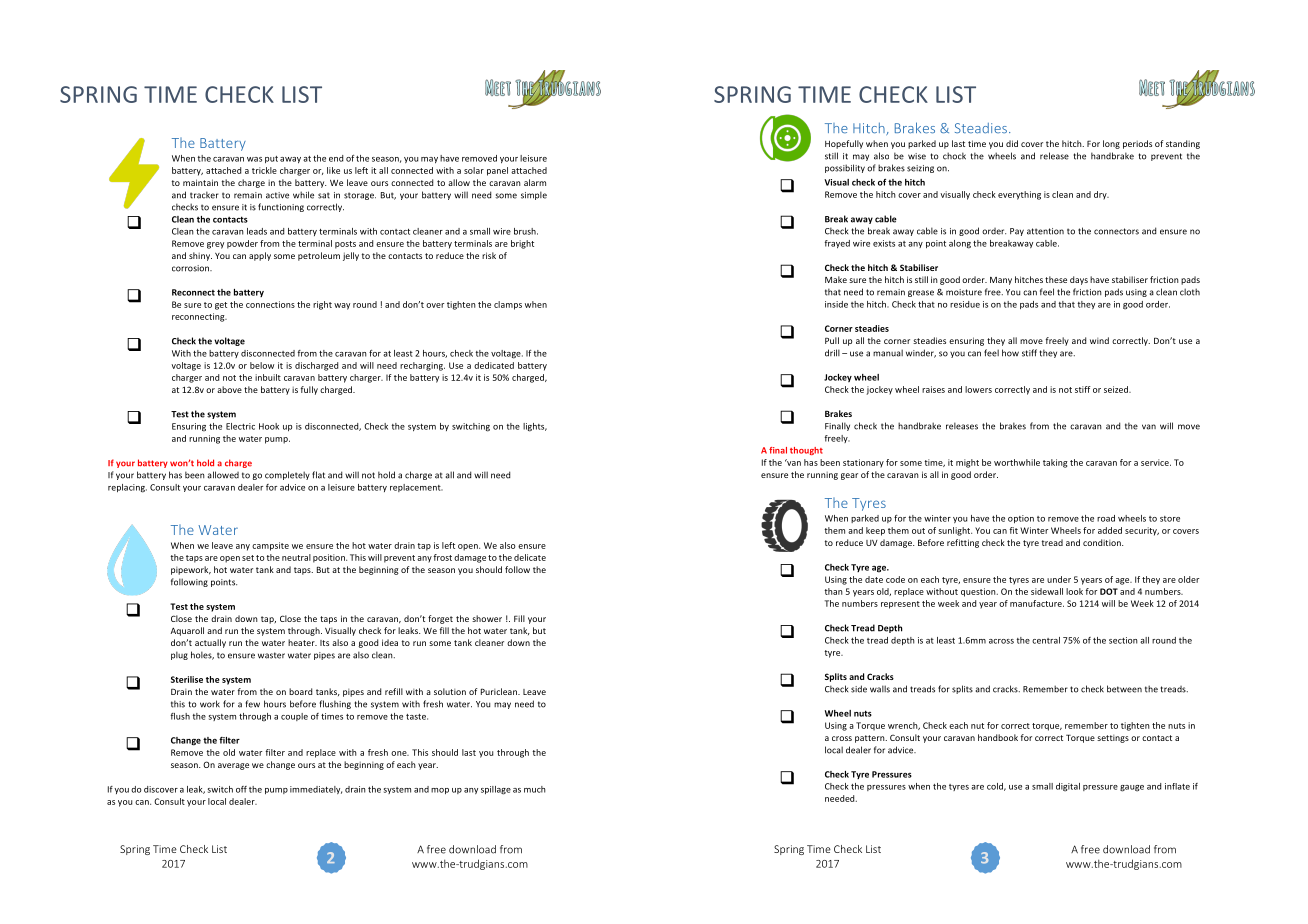 This screenshot has height=924, width=1308. Describe the element at coordinates (508, 305) in the screenshot. I see `clamps` at that location.
